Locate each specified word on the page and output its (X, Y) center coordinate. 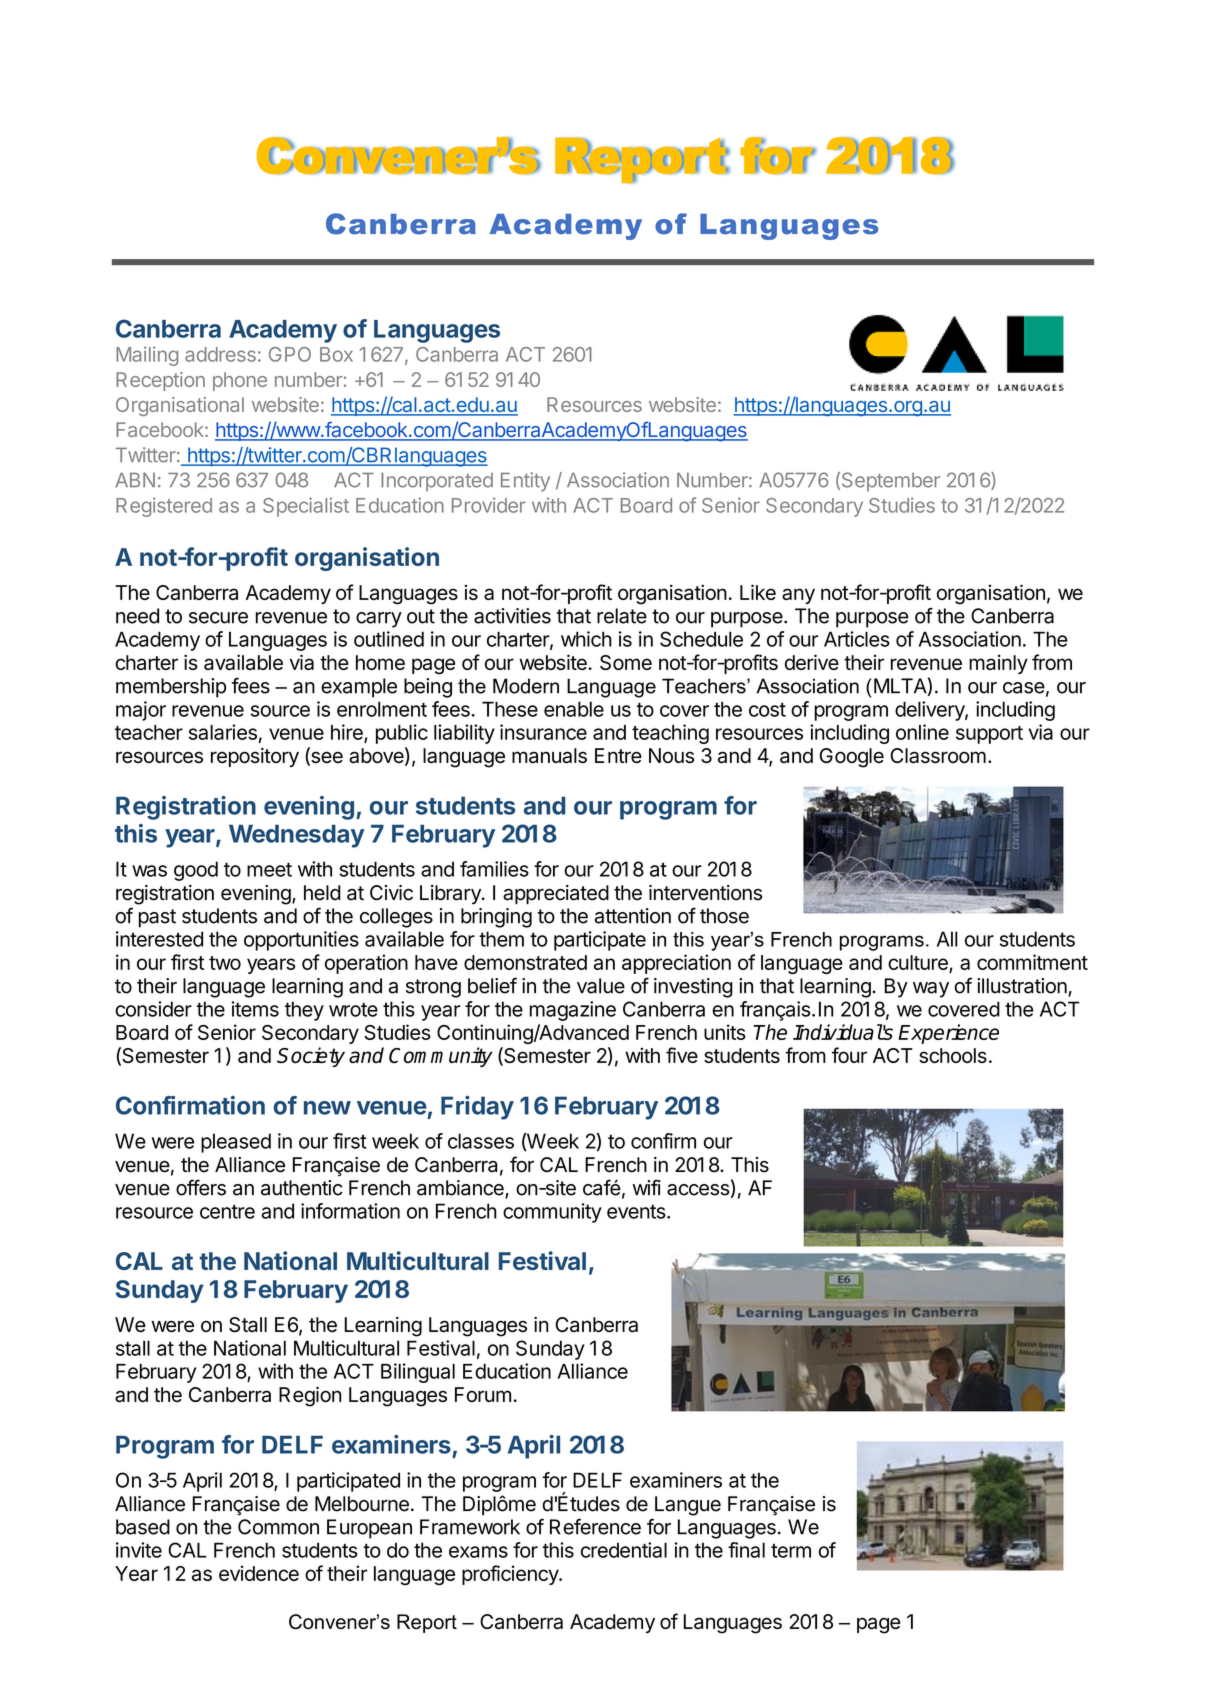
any (798, 596)
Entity (525, 482)
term (791, 1551)
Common (278, 1527)
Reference (595, 1527)
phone (240, 381)
